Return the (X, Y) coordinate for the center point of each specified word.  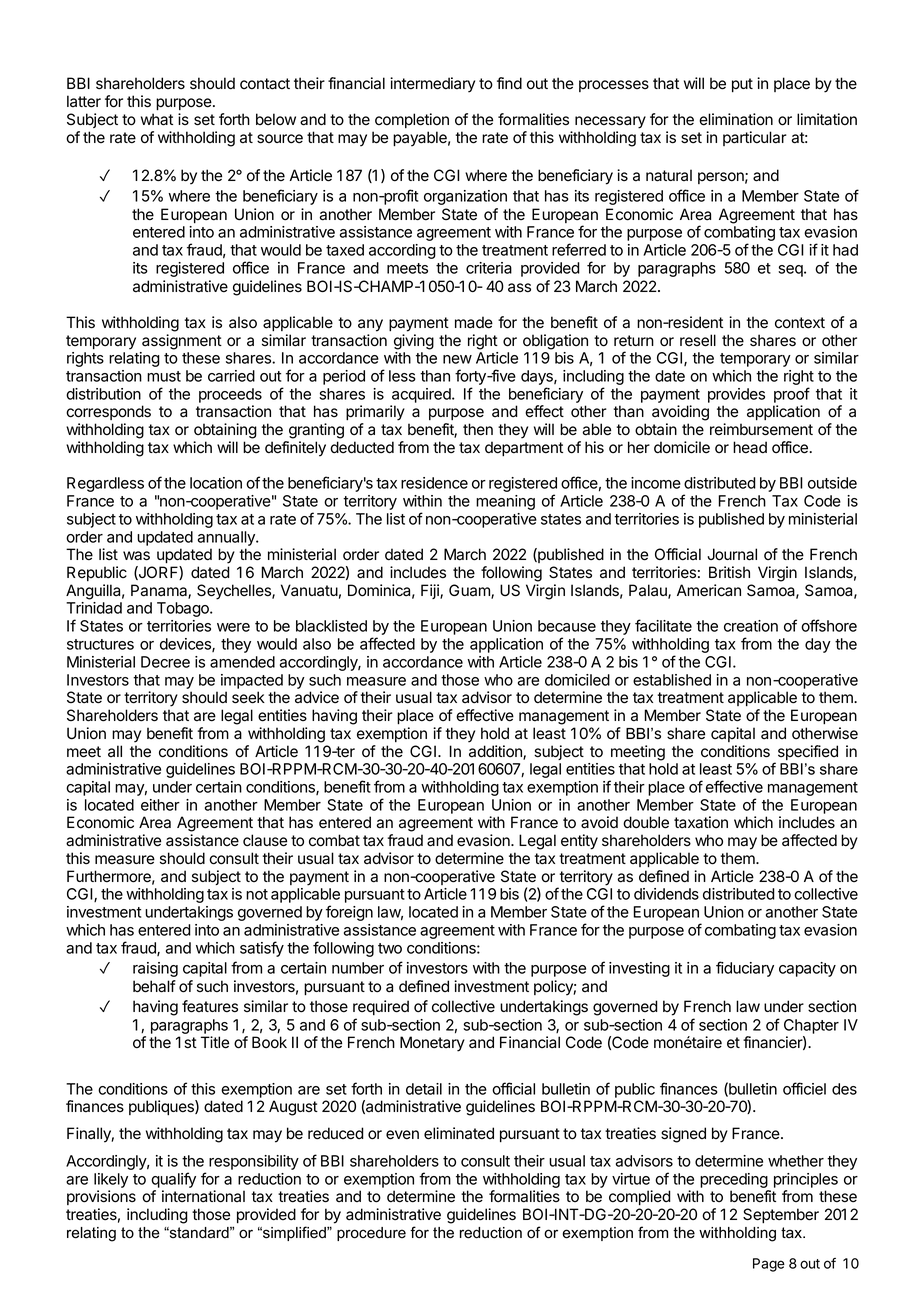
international (203, 1196)
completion (412, 120)
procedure (371, 1234)
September (781, 1215)
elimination (736, 119)
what (157, 119)
